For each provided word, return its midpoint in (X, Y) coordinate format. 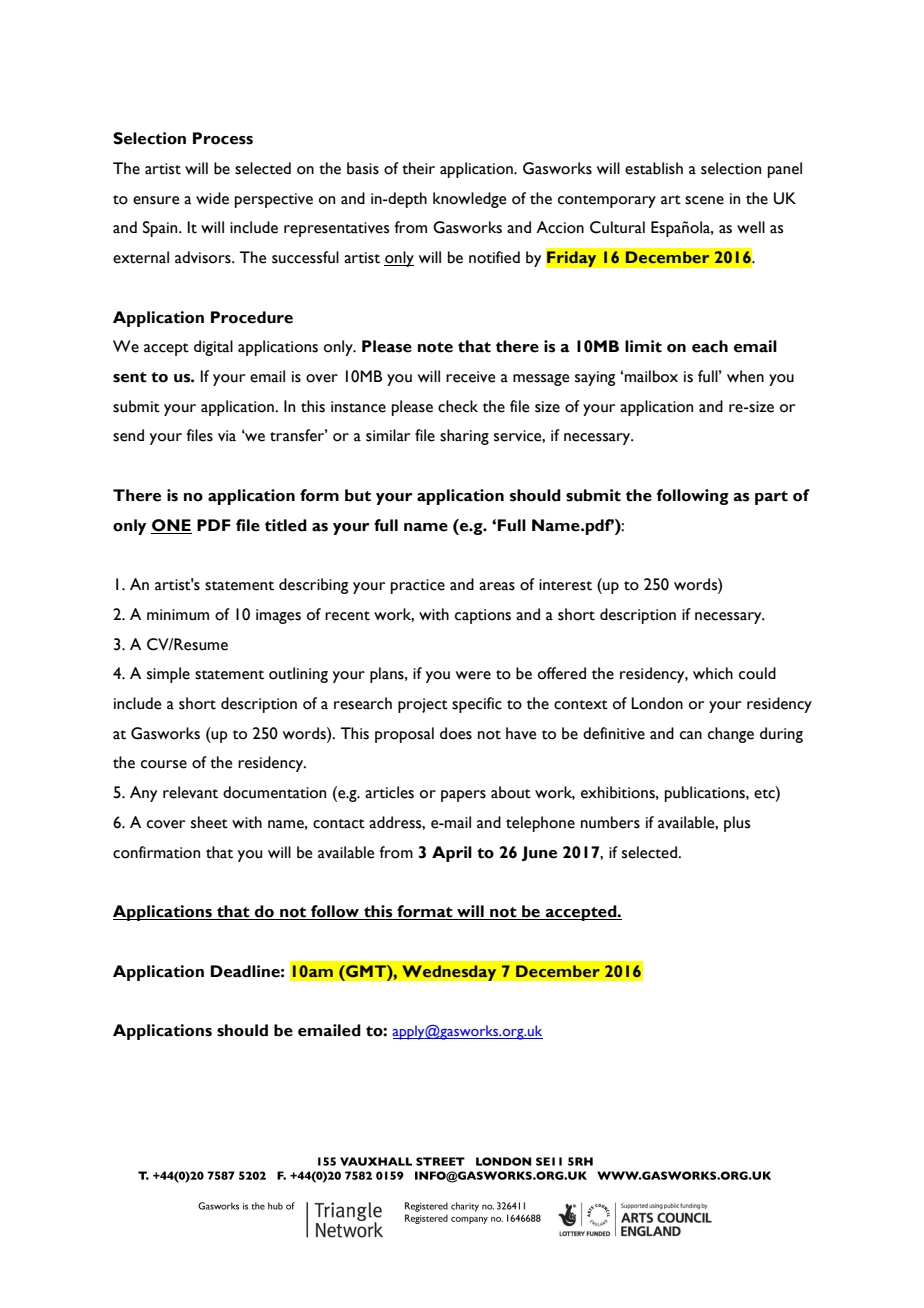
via (227, 436)
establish (654, 168)
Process (223, 138)
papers (463, 796)
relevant (190, 792)
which (713, 673)
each (710, 346)
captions (483, 616)
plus (737, 824)
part (771, 498)
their (418, 168)
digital (213, 348)
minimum (178, 615)
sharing (464, 437)
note (435, 347)
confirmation (156, 852)
